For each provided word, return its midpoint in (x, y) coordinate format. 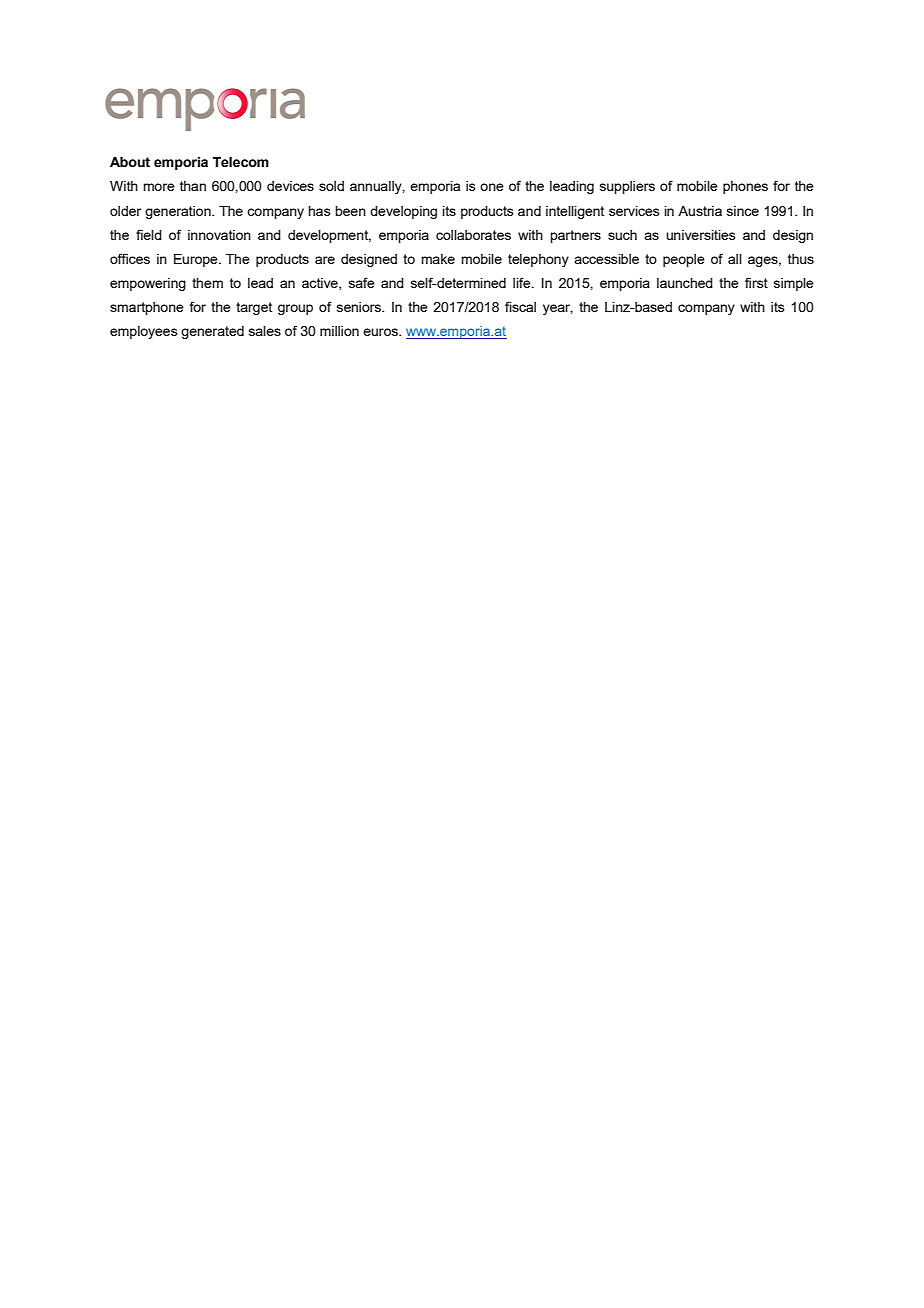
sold (331, 186)
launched (685, 283)
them (207, 283)
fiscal (520, 306)
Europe (197, 260)
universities (701, 235)
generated (212, 332)
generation (179, 212)
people (684, 260)
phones (745, 187)
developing (403, 212)
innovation (219, 235)
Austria (700, 211)
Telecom (241, 162)
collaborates (473, 235)
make (438, 259)
